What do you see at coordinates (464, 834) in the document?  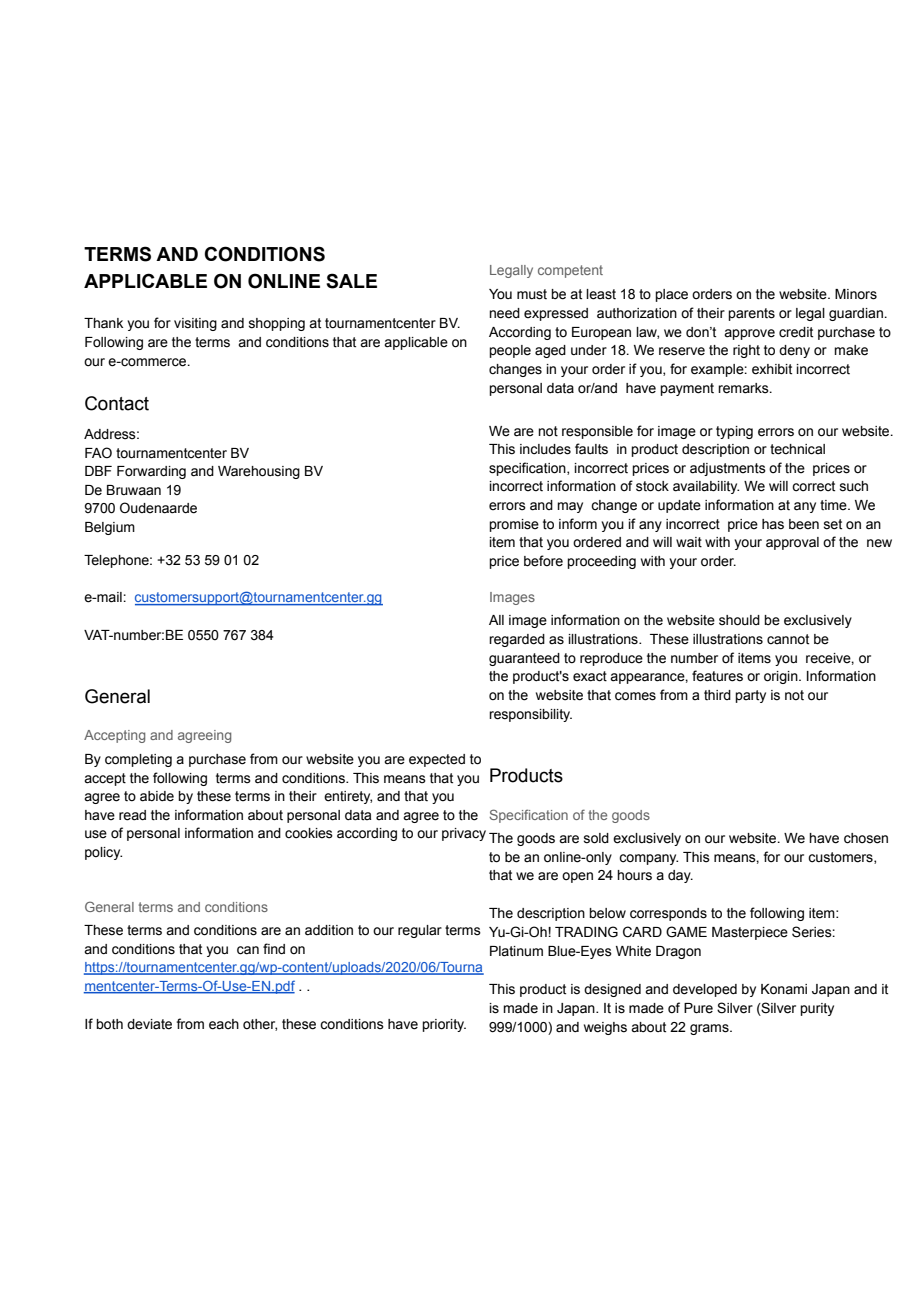 I see `privacy` at bounding box center [464, 834].
